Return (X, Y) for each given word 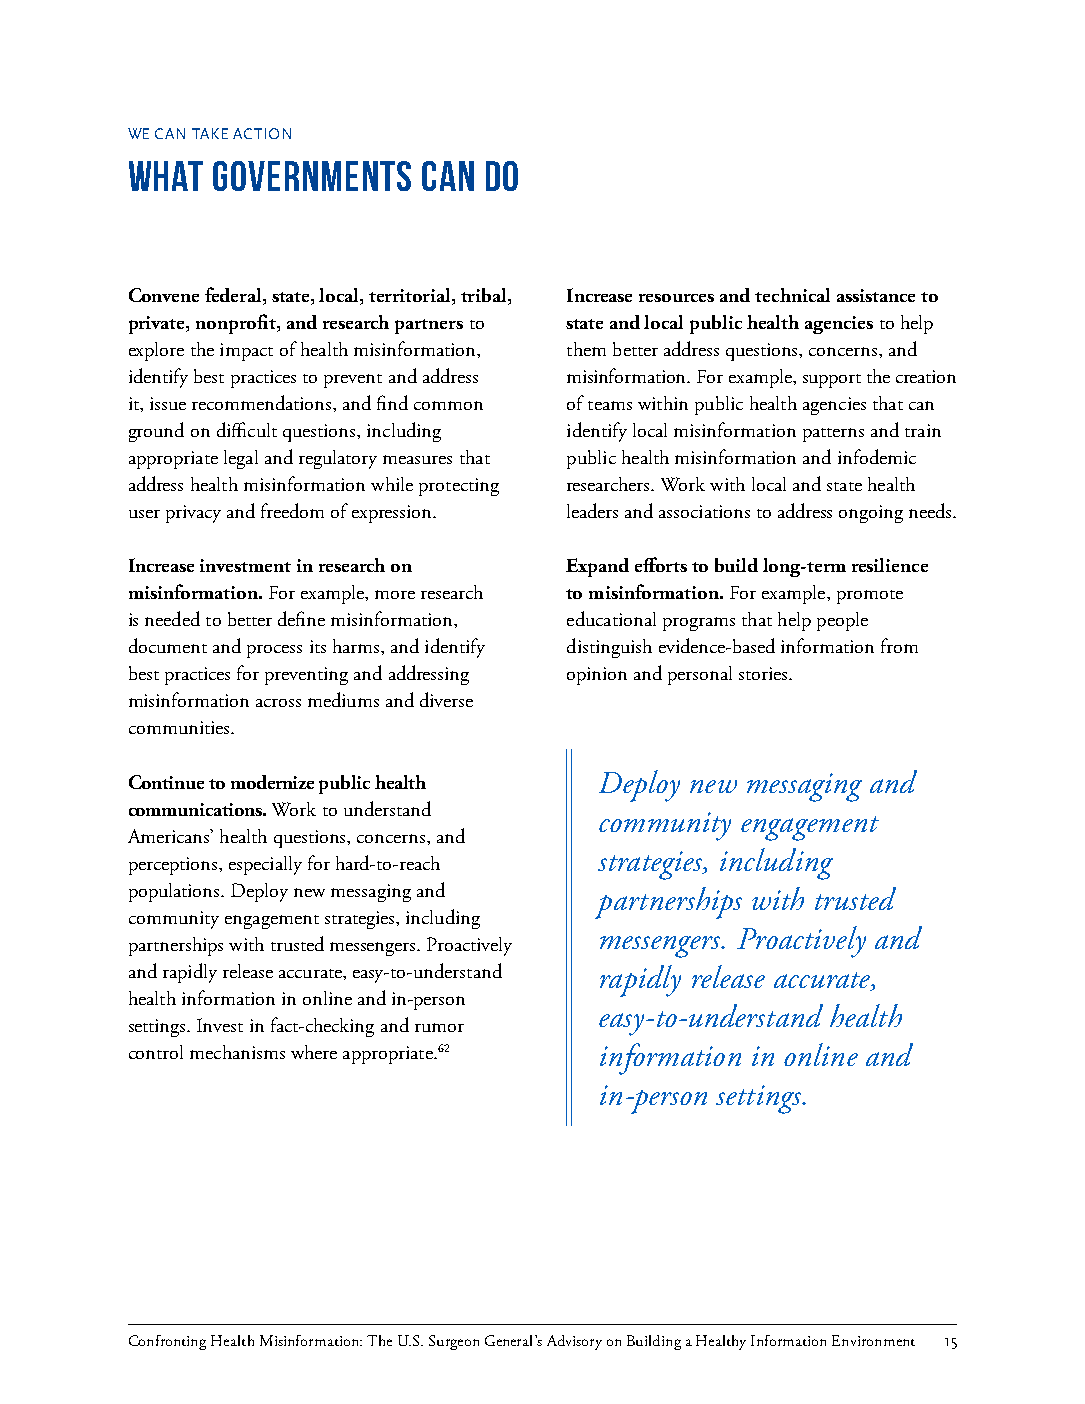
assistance (876, 295)
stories (764, 673)
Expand (597, 567)
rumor (439, 1027)
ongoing (871, 514)
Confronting (167, 1342)
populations (175, 892)
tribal (485, 296)
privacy (193, 514)
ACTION (262, 133)
